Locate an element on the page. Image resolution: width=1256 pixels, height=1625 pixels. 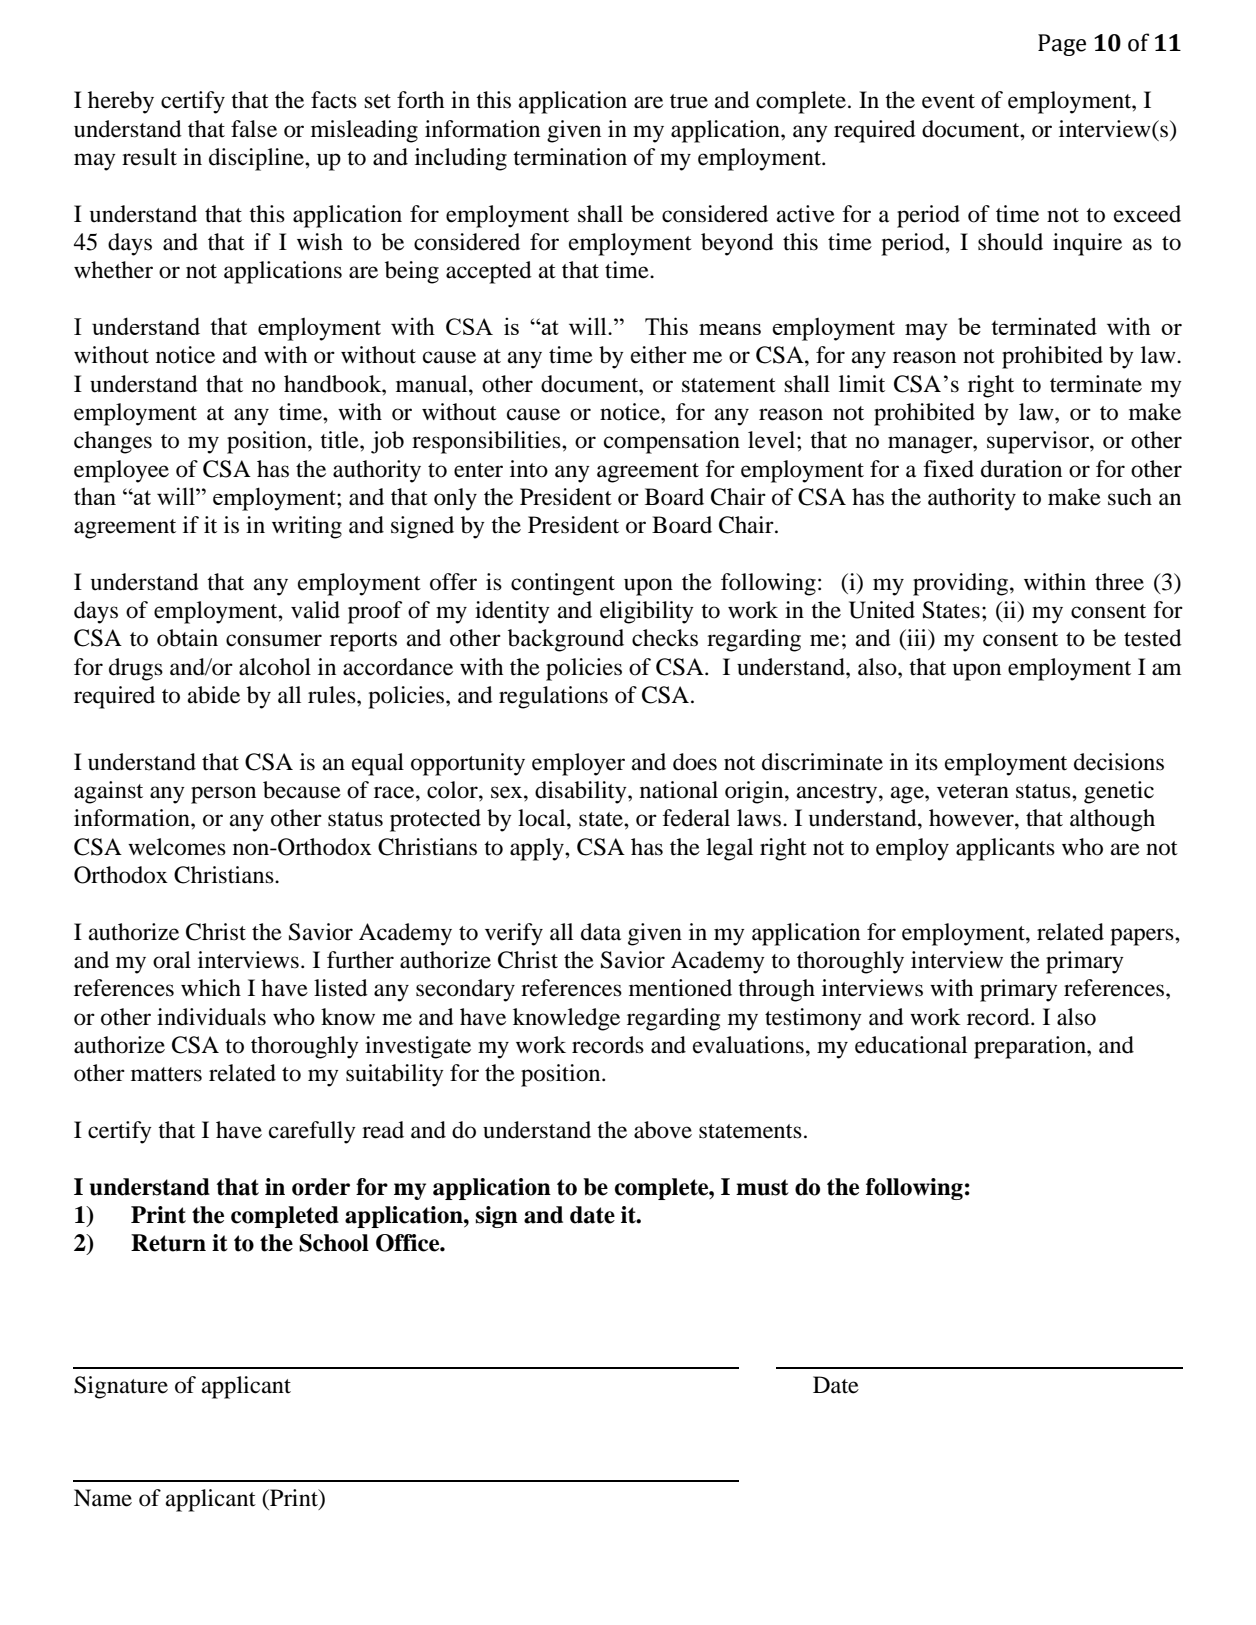
Name is located at coordinates (103, 1498).
